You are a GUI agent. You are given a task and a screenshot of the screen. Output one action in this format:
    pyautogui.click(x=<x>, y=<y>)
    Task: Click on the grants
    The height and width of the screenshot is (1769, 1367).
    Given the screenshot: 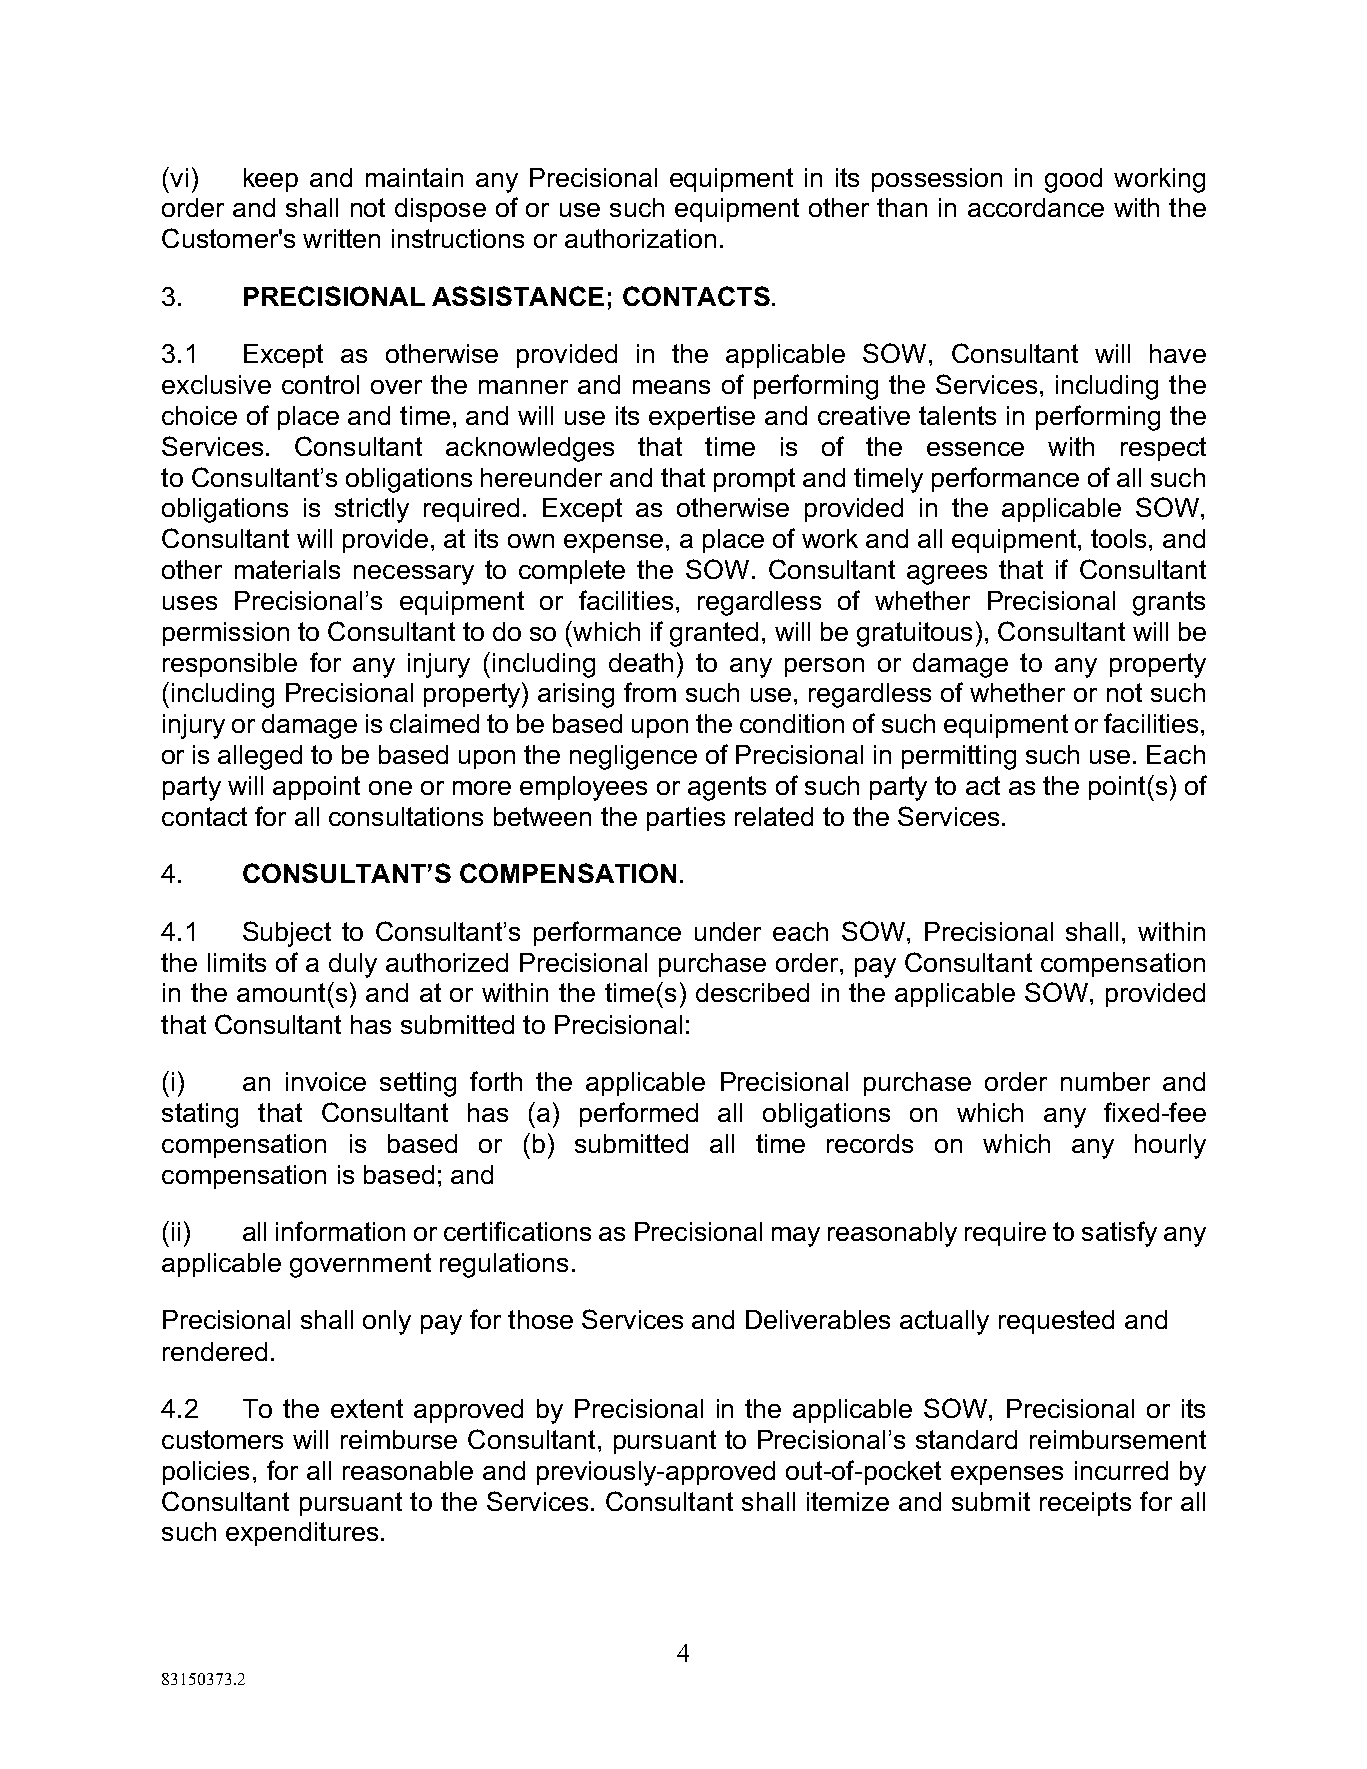 What is the action you would take?
    pyautogui.click(x=1169, y=603)
